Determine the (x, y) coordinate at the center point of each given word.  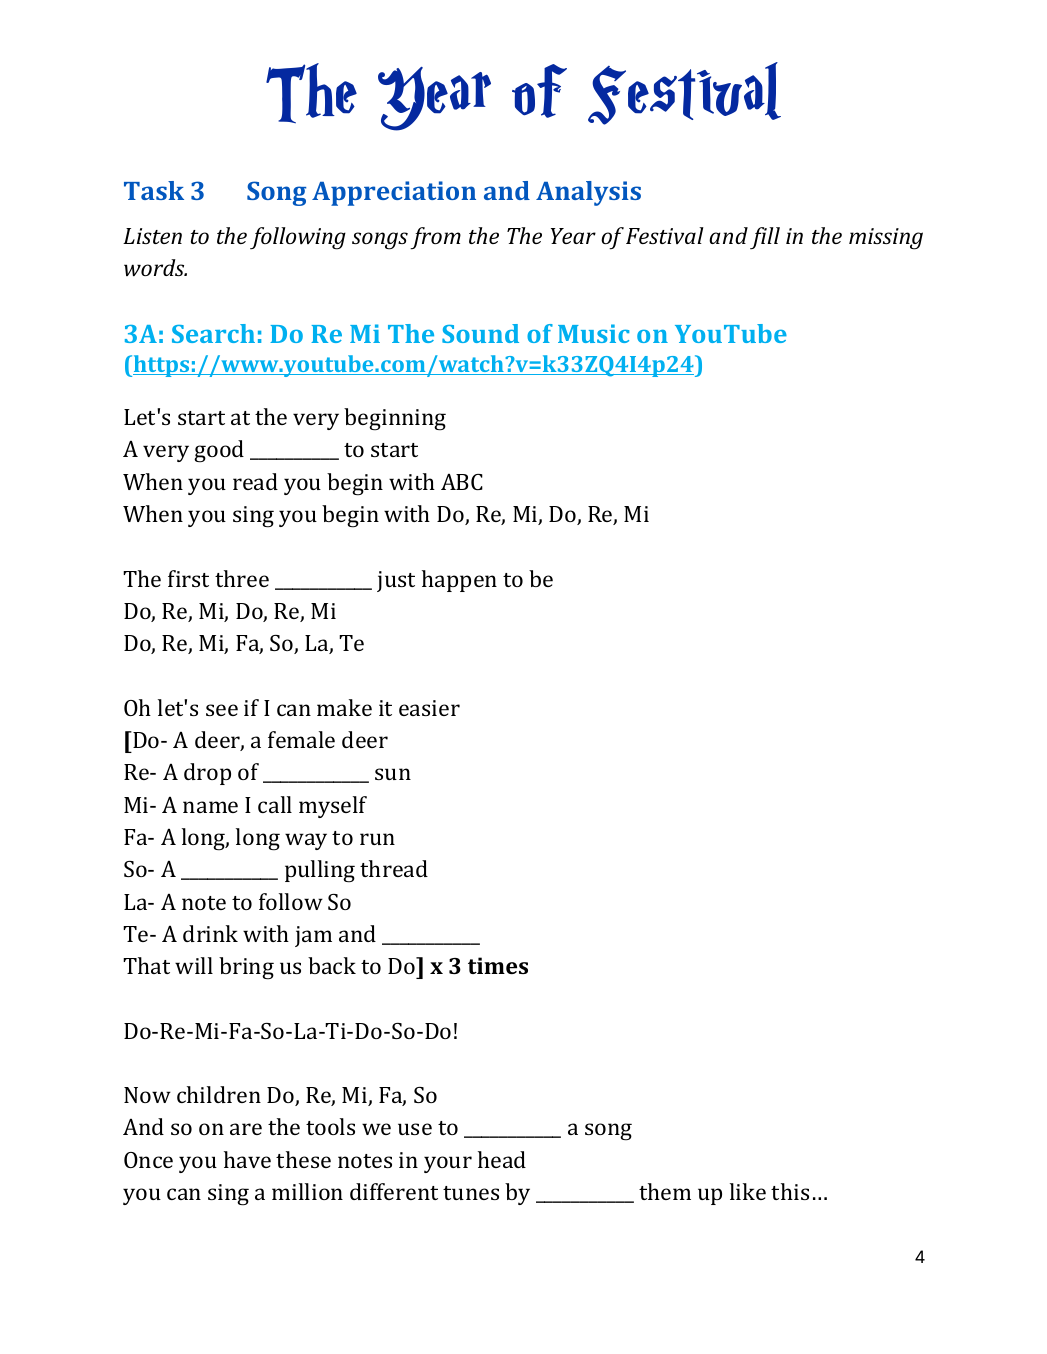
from (435, 238)
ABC (462, 482)
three (242, 578)
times (498, 965)
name (210, 807)
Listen (152, 236)
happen (459, 581)
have (247, 1159)
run (377, 839)
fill (765, 238)
